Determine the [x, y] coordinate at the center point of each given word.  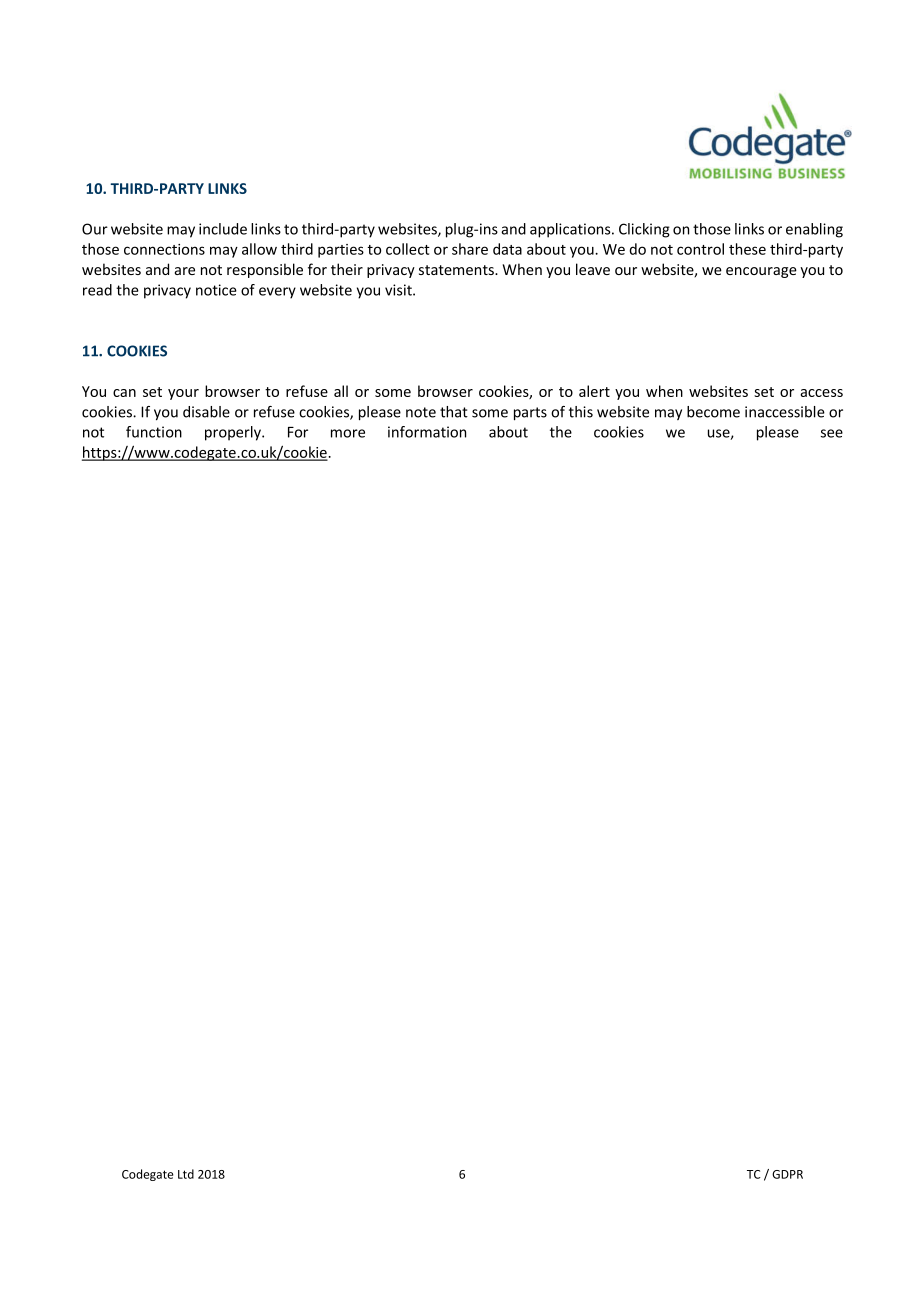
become [713, 412]
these [747, 249]
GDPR [787, 1174]
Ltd [186, 1174]
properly [234, 433]
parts [530, 414]
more [348, 433]
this [581, 412]
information [427, 432]
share [470, 249]
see [832, 433]
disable [206, 412]
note [421, 412]
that [454, 412]
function [154, 432]
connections [164, 249]
